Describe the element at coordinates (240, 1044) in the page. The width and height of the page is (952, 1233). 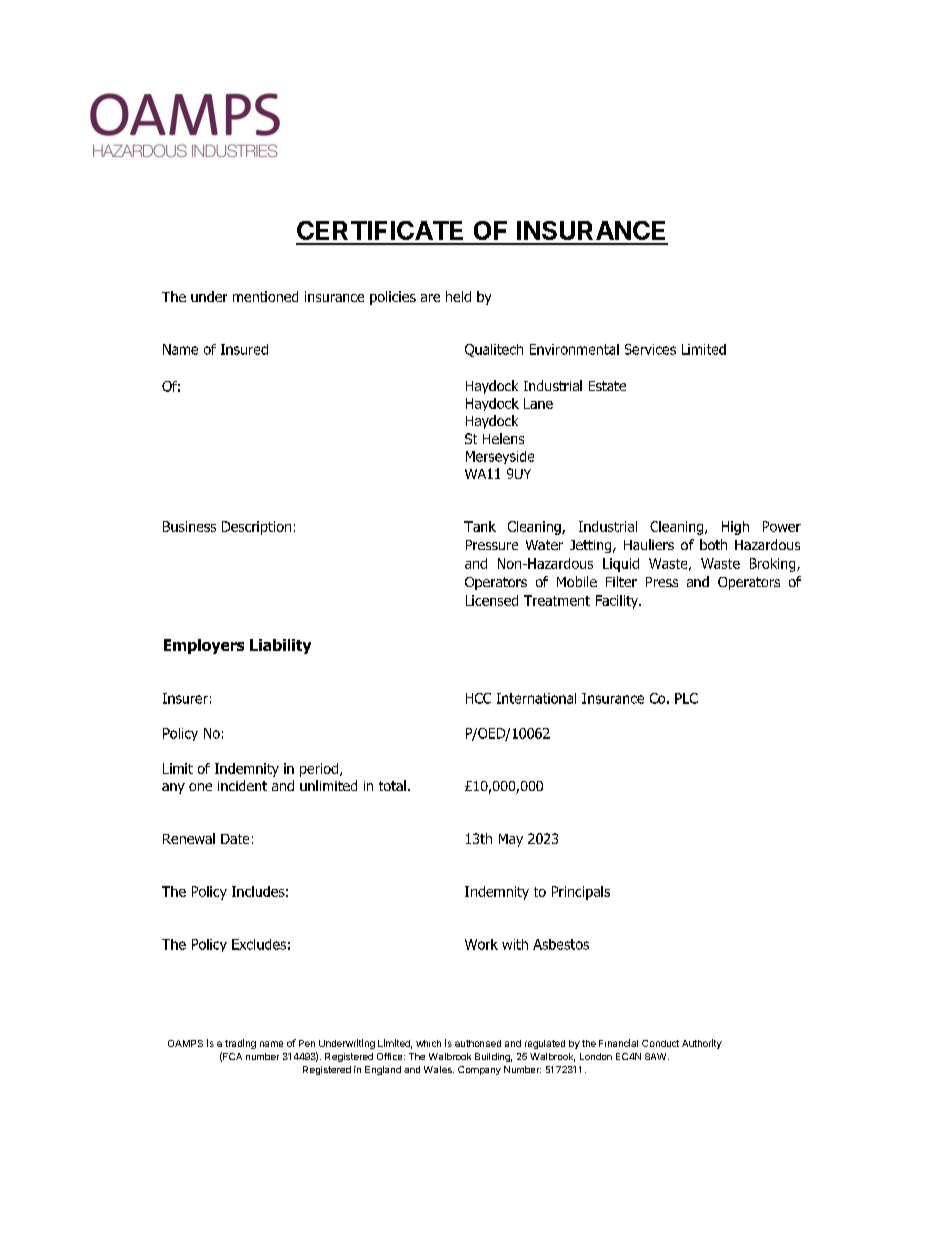
I see `trading` at that location.
